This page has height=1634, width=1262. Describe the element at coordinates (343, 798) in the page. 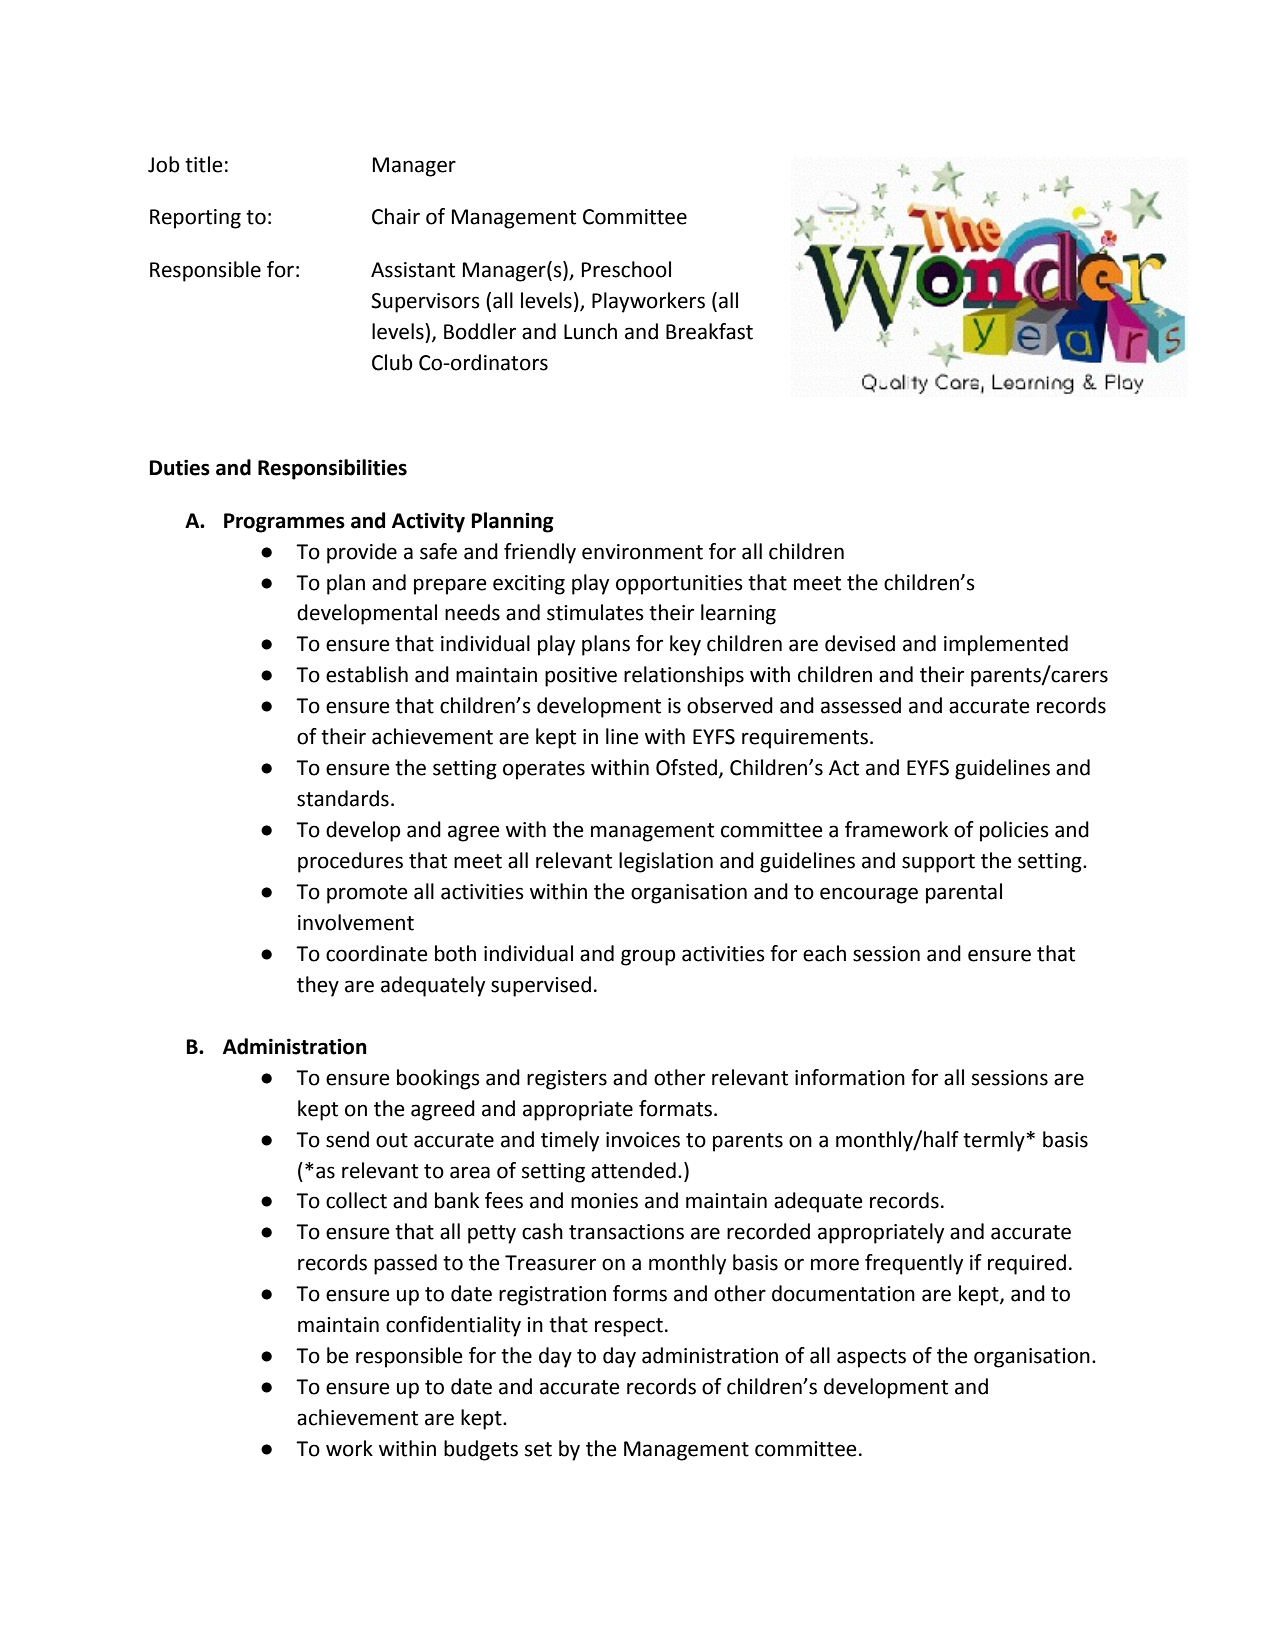

I see `standards` at that location.
